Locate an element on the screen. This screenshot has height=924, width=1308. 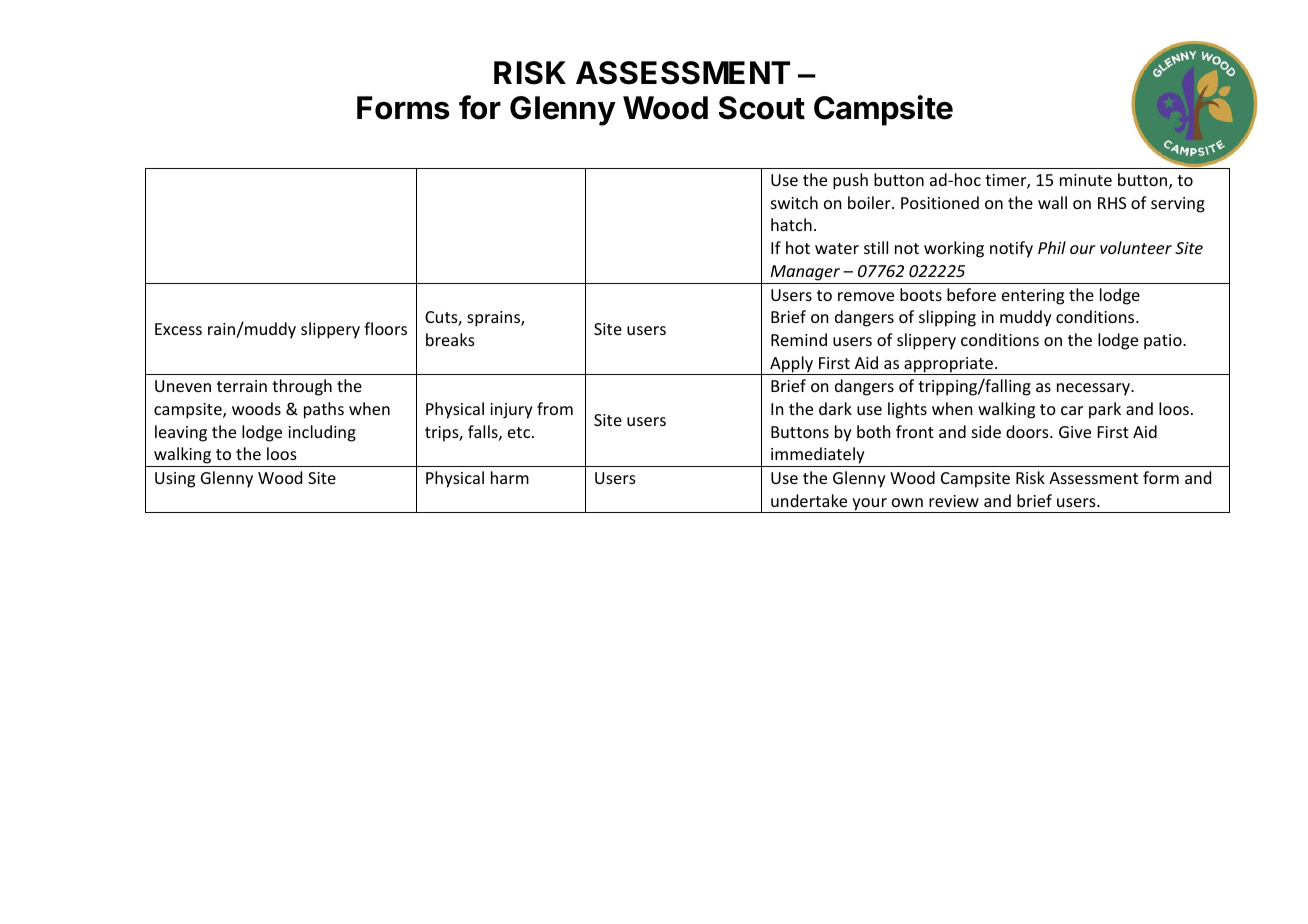
push is located at coordinates (850, 181).
